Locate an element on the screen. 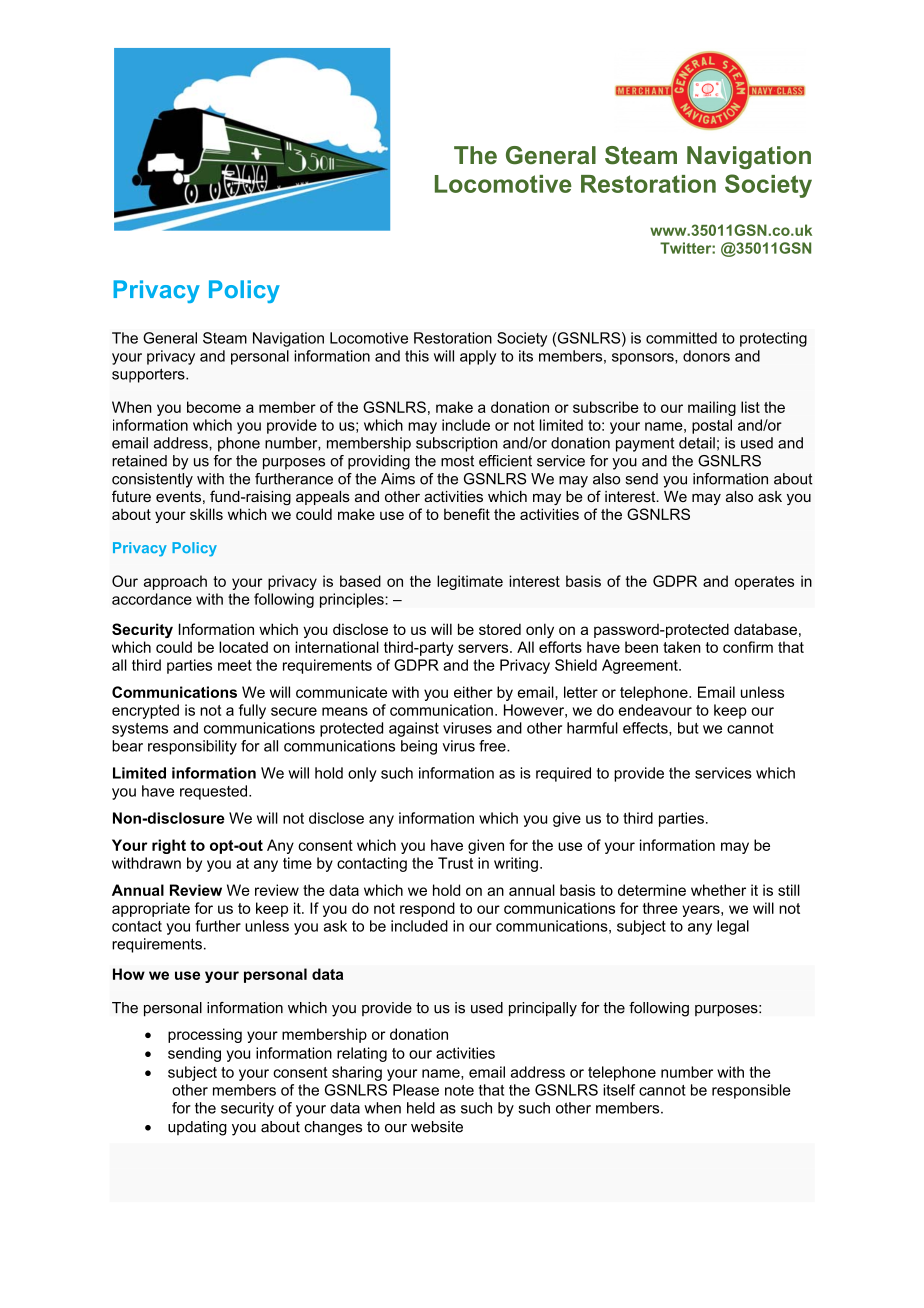  note is located at coordinates (459, 1090).
